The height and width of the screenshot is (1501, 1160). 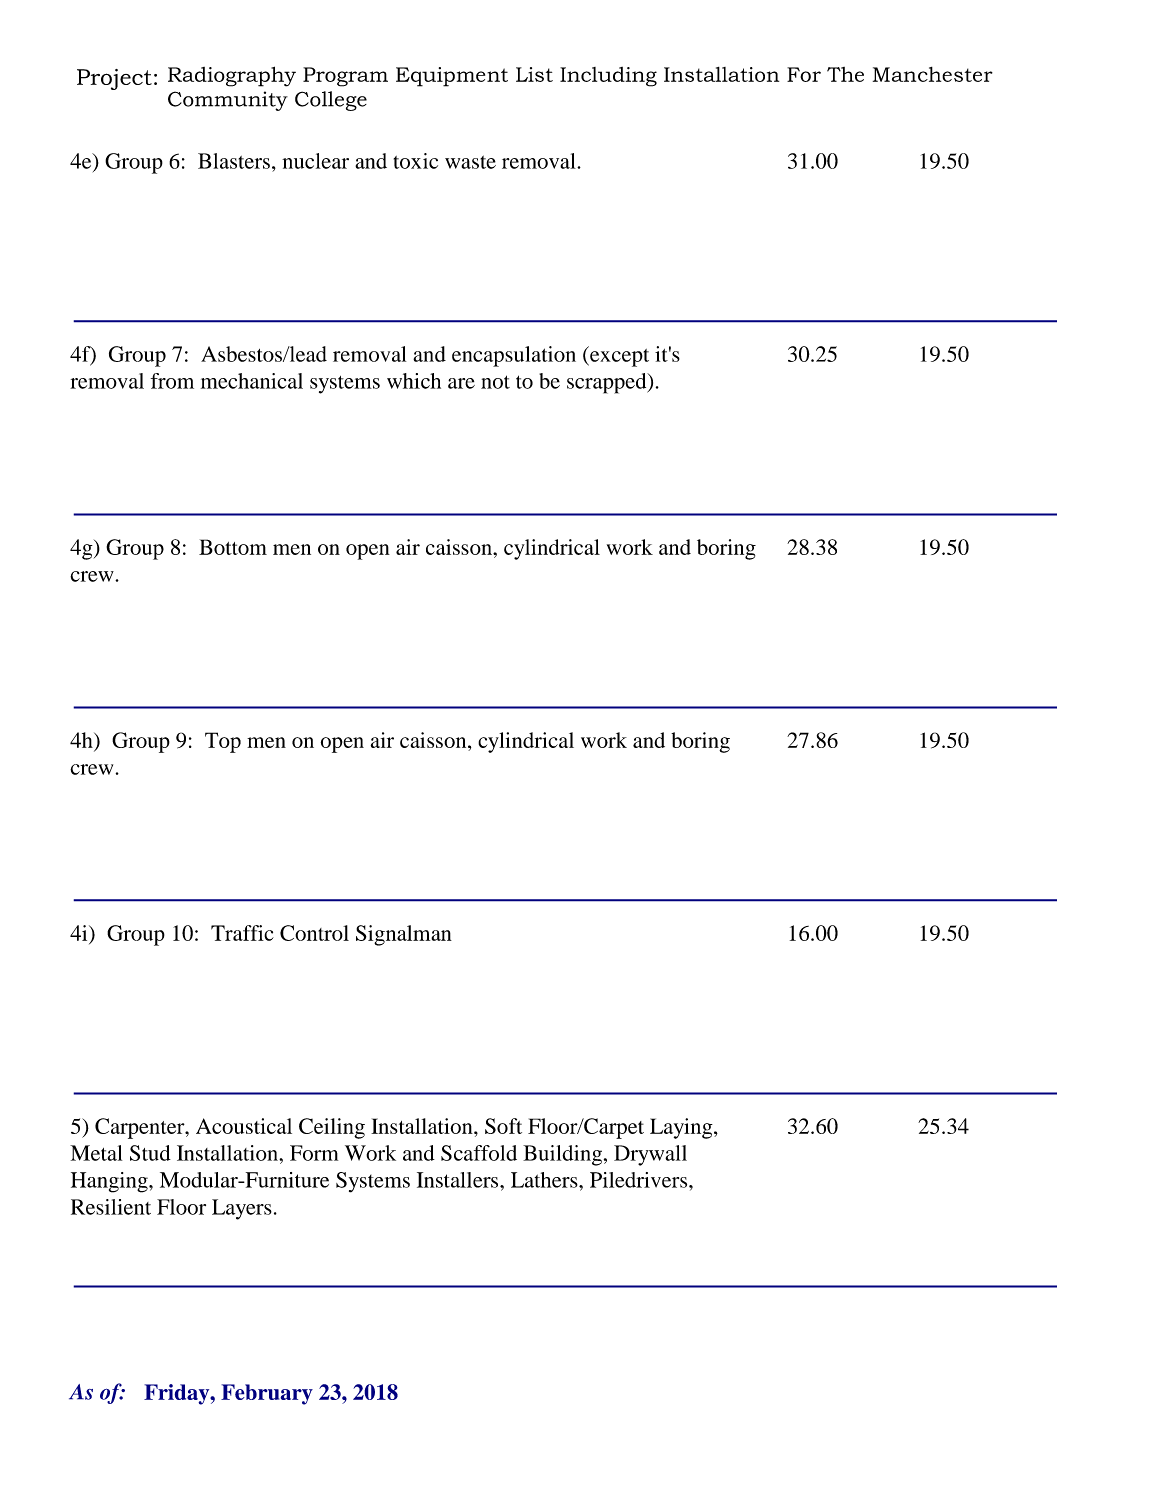 I want to click on Drywall, so click(x=650, y=1155).
